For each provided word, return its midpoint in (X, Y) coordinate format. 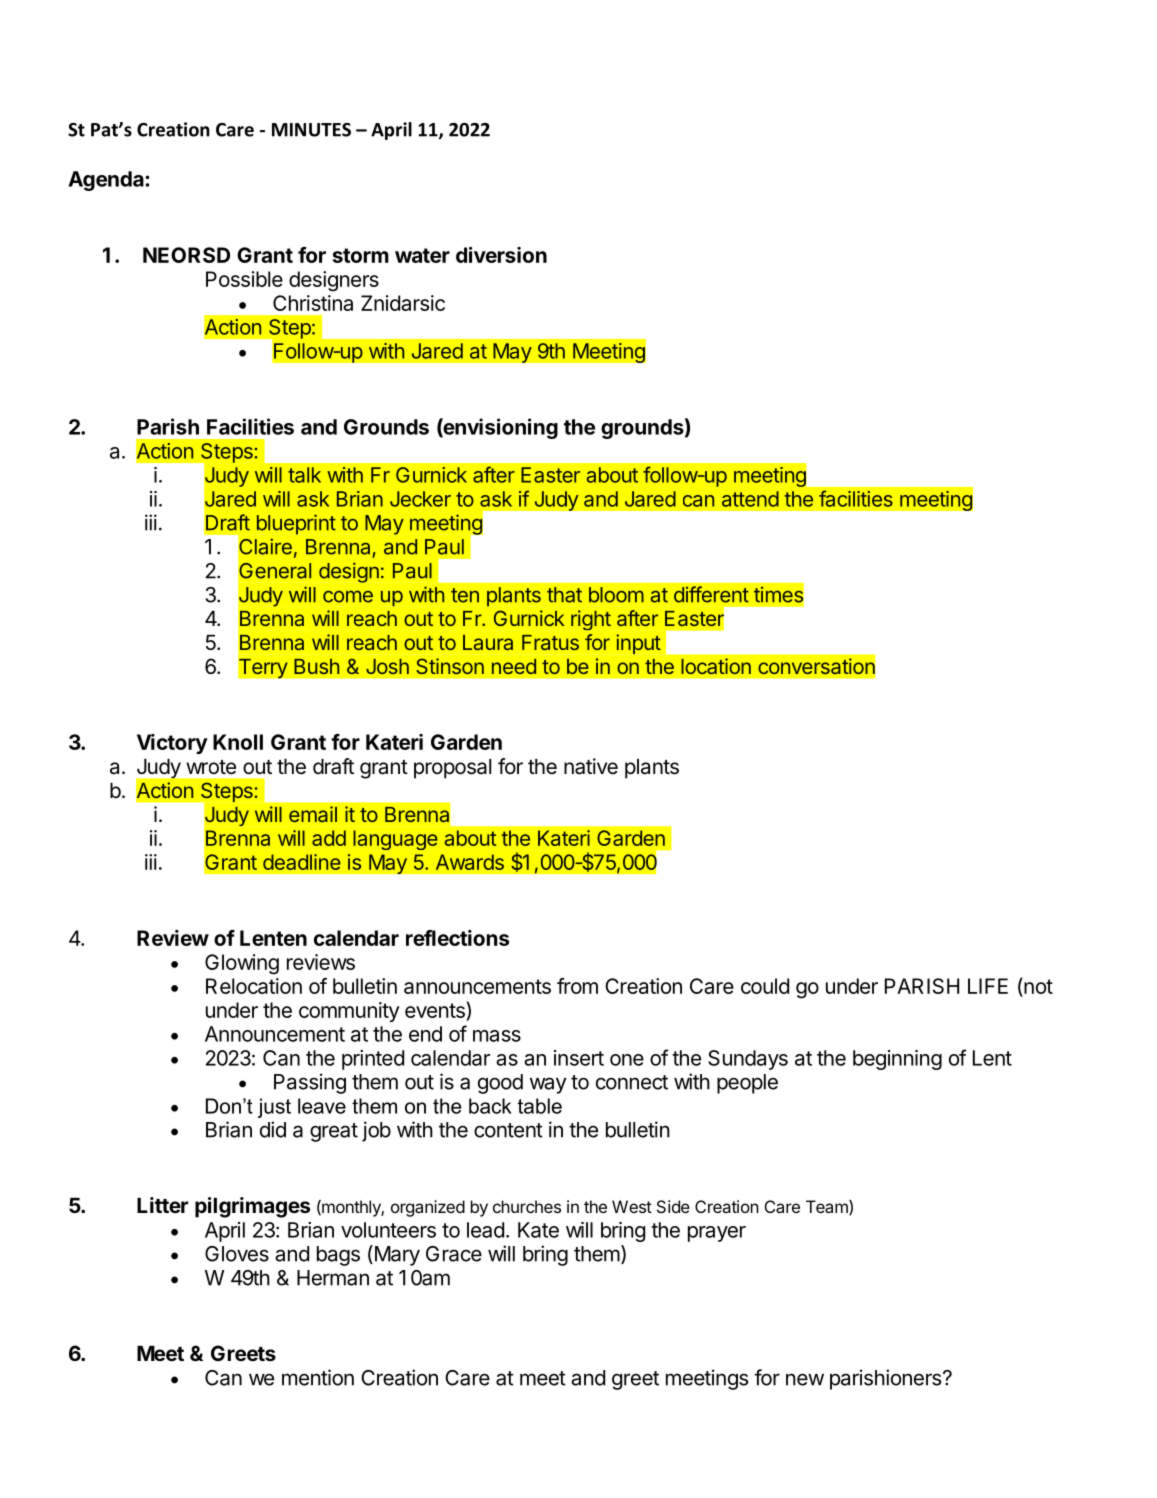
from (577, 986)
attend (750, 499)
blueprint (296, 524)
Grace (454, 1254)
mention (318, 1377)
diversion (501, 255)
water (422, 255)
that (564, 595)
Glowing (242, 964)
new (805, 1379)
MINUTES (311, 130)
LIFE (988, 986)
